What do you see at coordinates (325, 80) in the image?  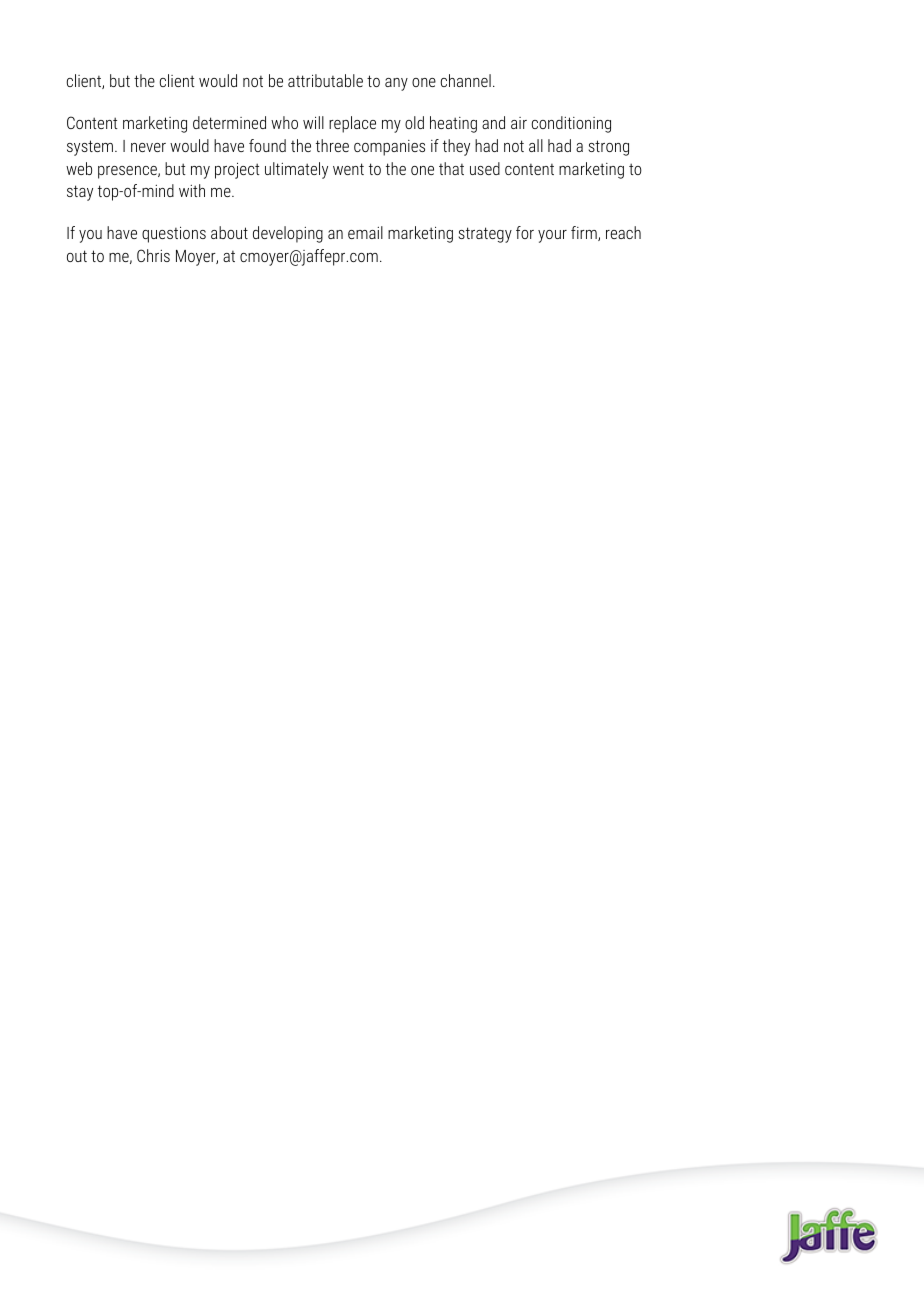 I see `attributable` at bounding box center [325, 80].
